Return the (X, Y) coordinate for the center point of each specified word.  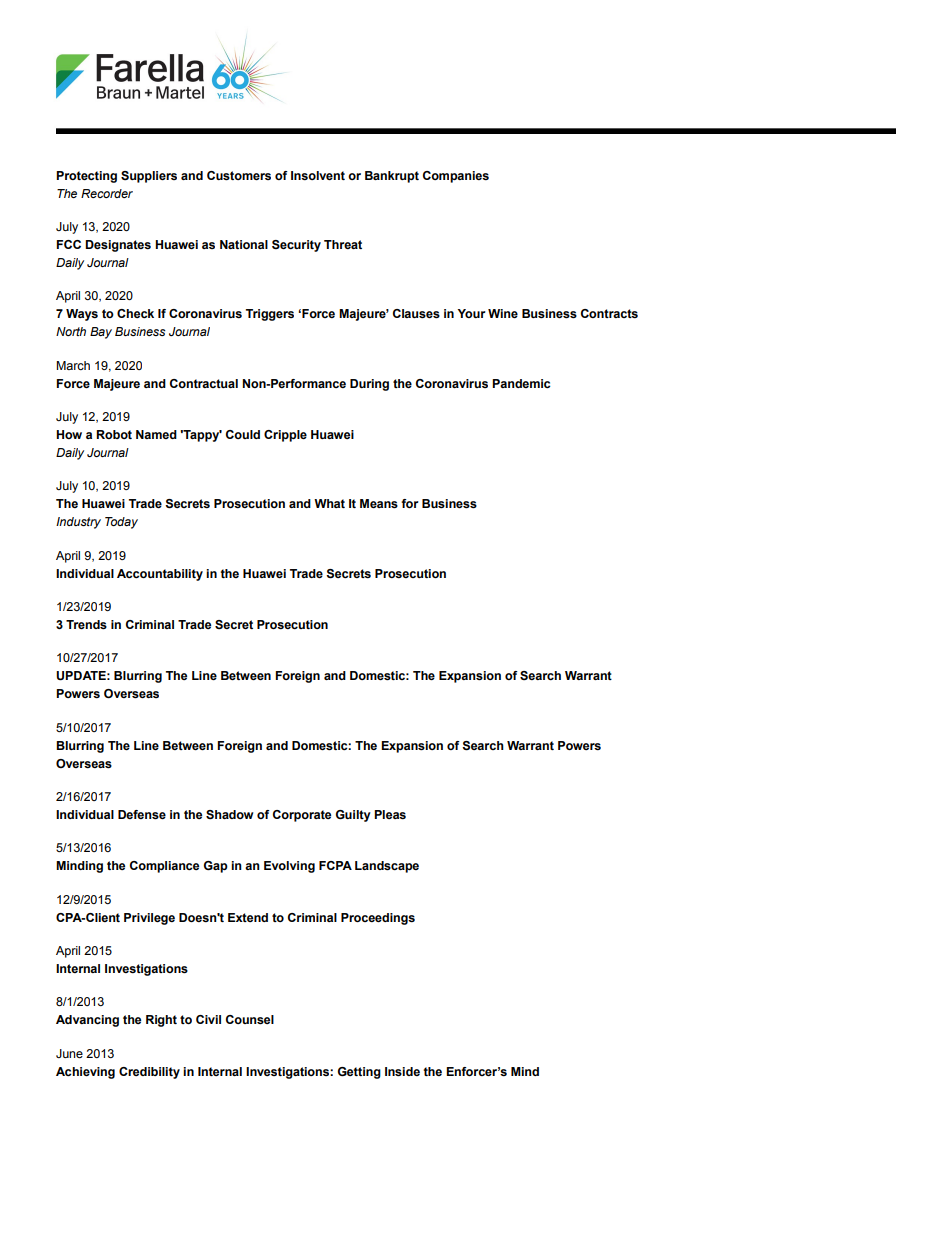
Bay (101, 333)
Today (121, 523)
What (329, 503)
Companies (456, 177)
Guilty (353, 816)
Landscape (387, 867)
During (369, 385)
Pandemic (521, 383)
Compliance (164, 867)
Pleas (390, 814)
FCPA (335, 865)
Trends (86, 625)
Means (379, 504)
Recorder (107, 193)
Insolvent (318, 175)
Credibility (149, 1073)
